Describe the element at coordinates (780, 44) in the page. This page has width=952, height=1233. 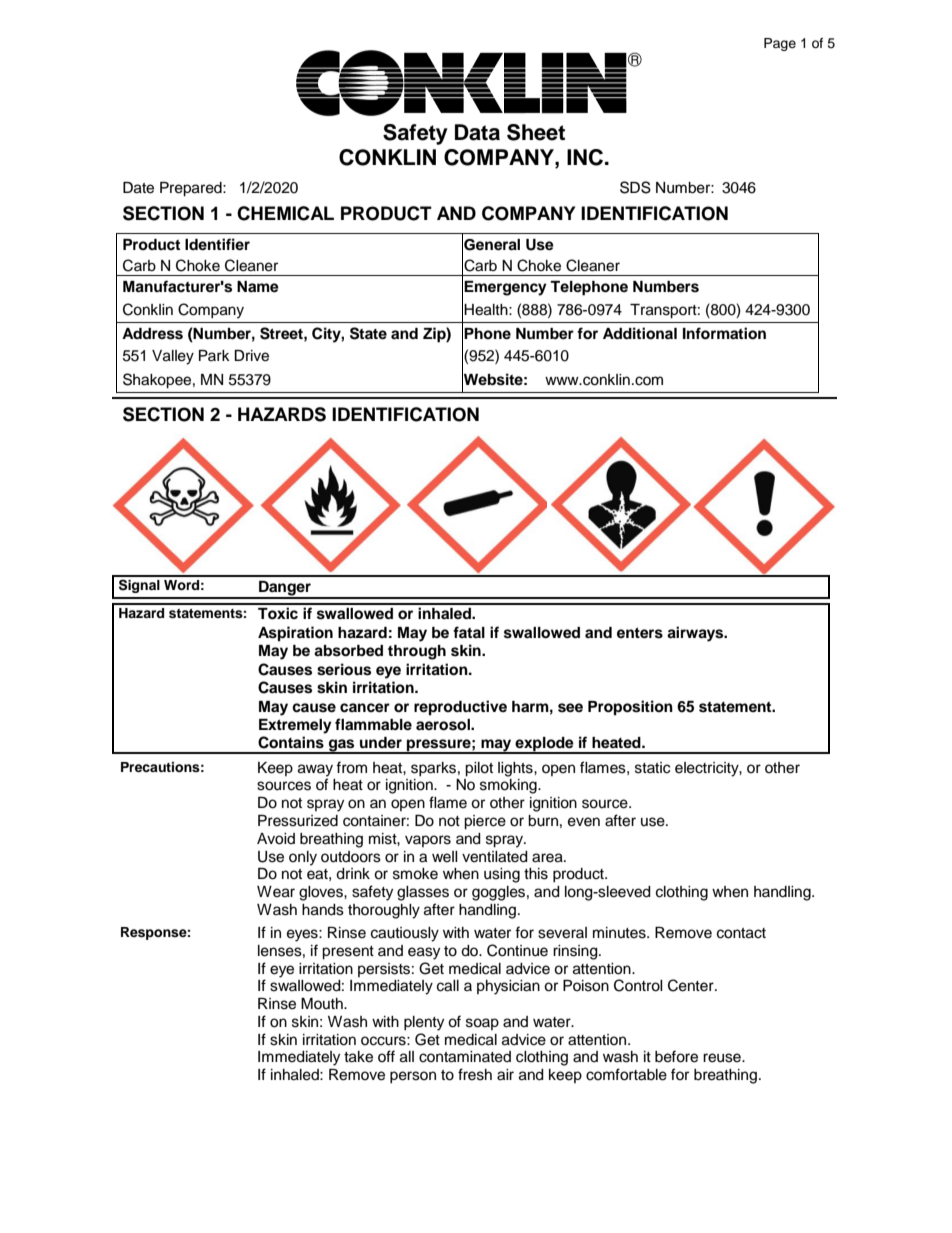
I see `Page` at that location.
